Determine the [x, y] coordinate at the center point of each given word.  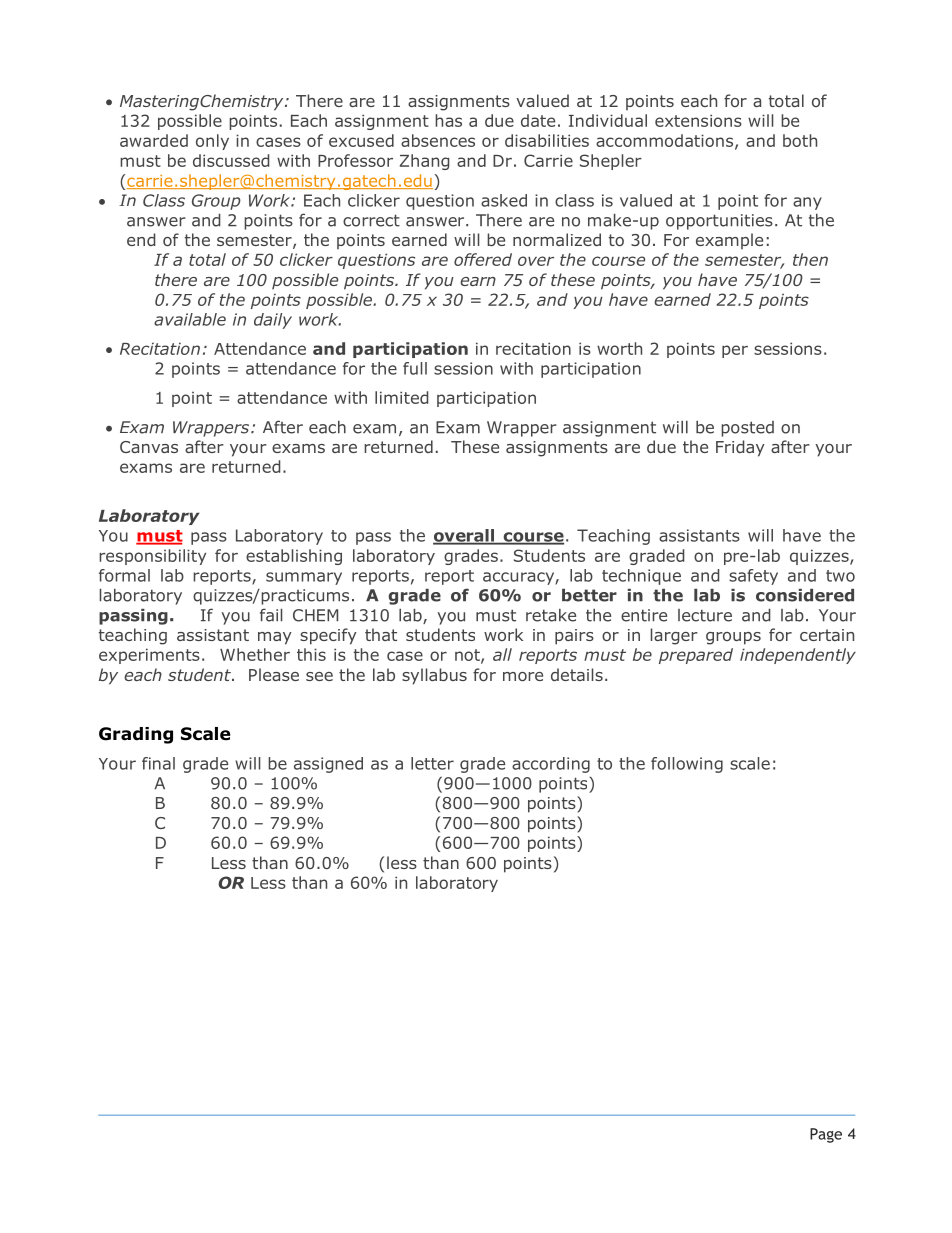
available [190, 319]
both [800, 140]
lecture [705, 615]
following [687, 765]
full [415, 368]
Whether [255, 654]
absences [438, 140]
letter [432, 763]
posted [747, 429]
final [158, 763]
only [212, 142]
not [468, 656]
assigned [328, 765]
